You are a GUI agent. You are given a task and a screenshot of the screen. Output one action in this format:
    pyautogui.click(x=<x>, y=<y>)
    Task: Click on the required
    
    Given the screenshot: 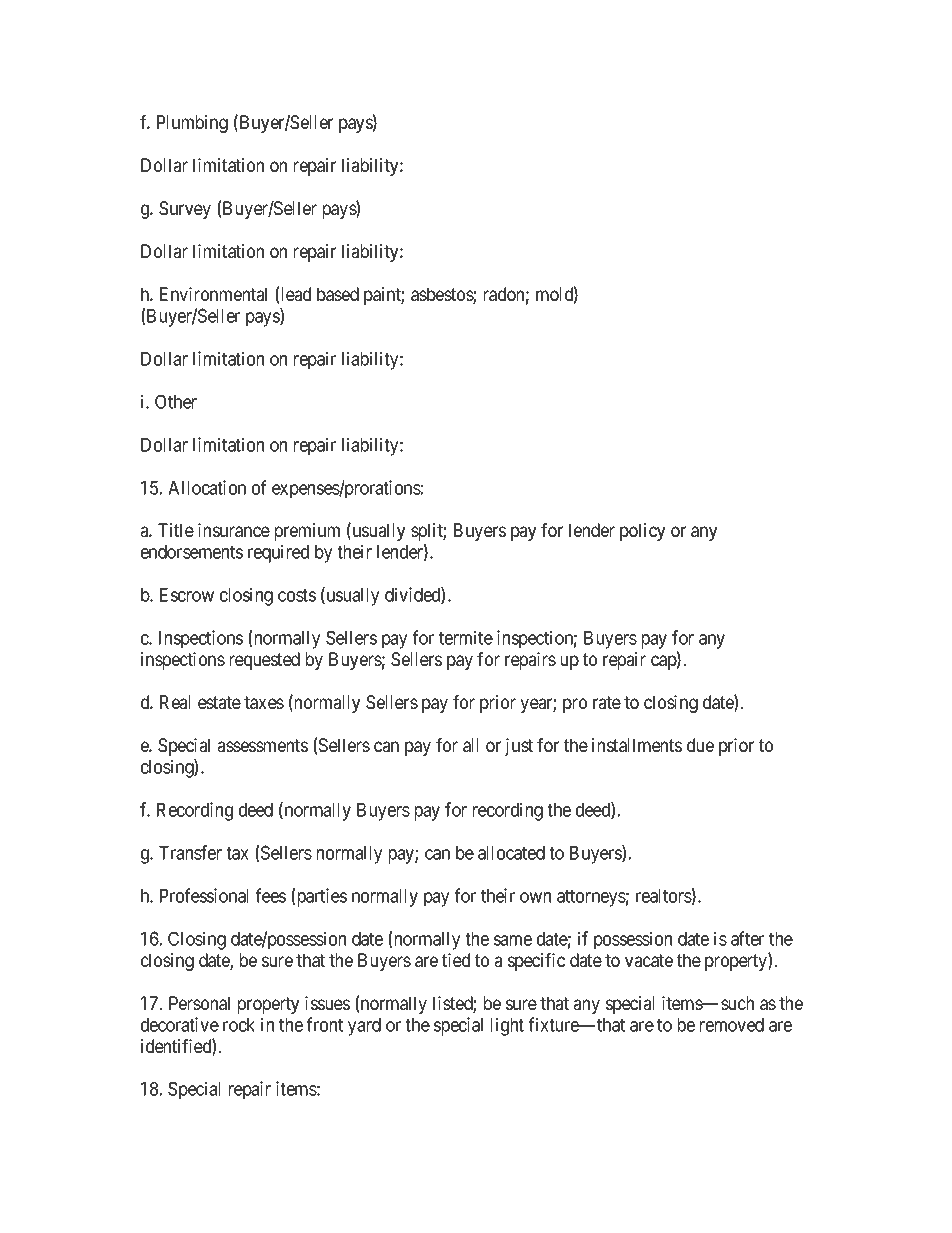 What is the action you would take?
    pyautogui.click(x=278, y=553)
